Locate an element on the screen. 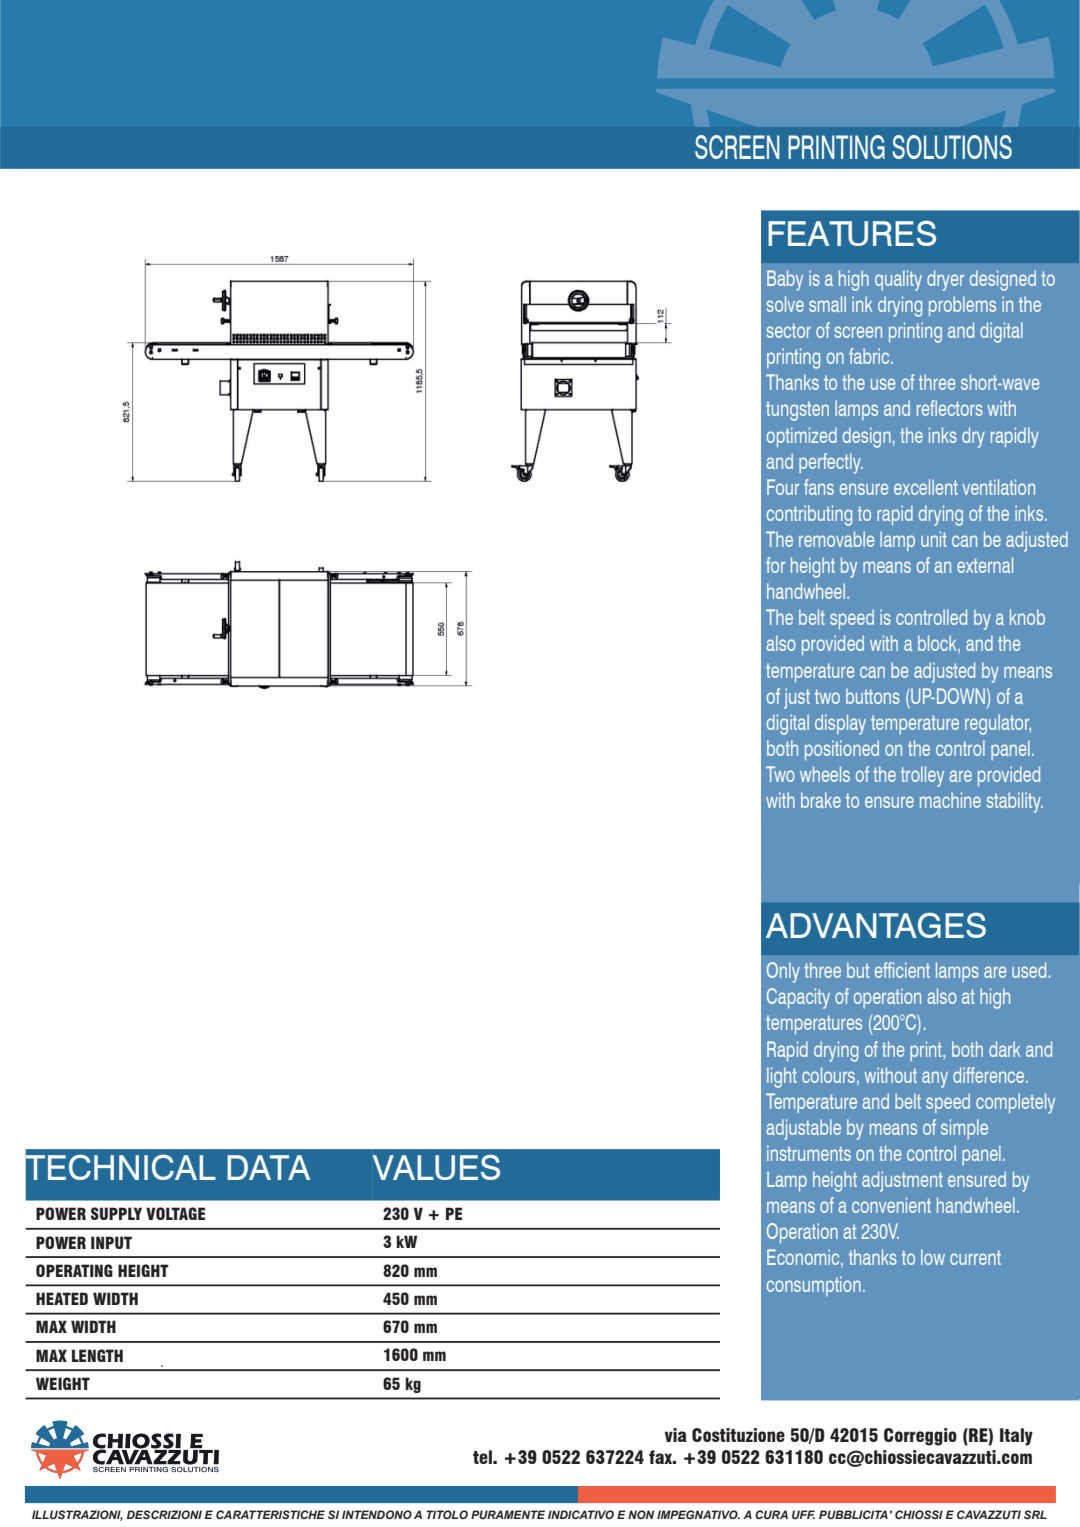 Image resolution: width=1080 pixels, height=1527 pixels. VALUES is located at coordinates (436, 1167).
